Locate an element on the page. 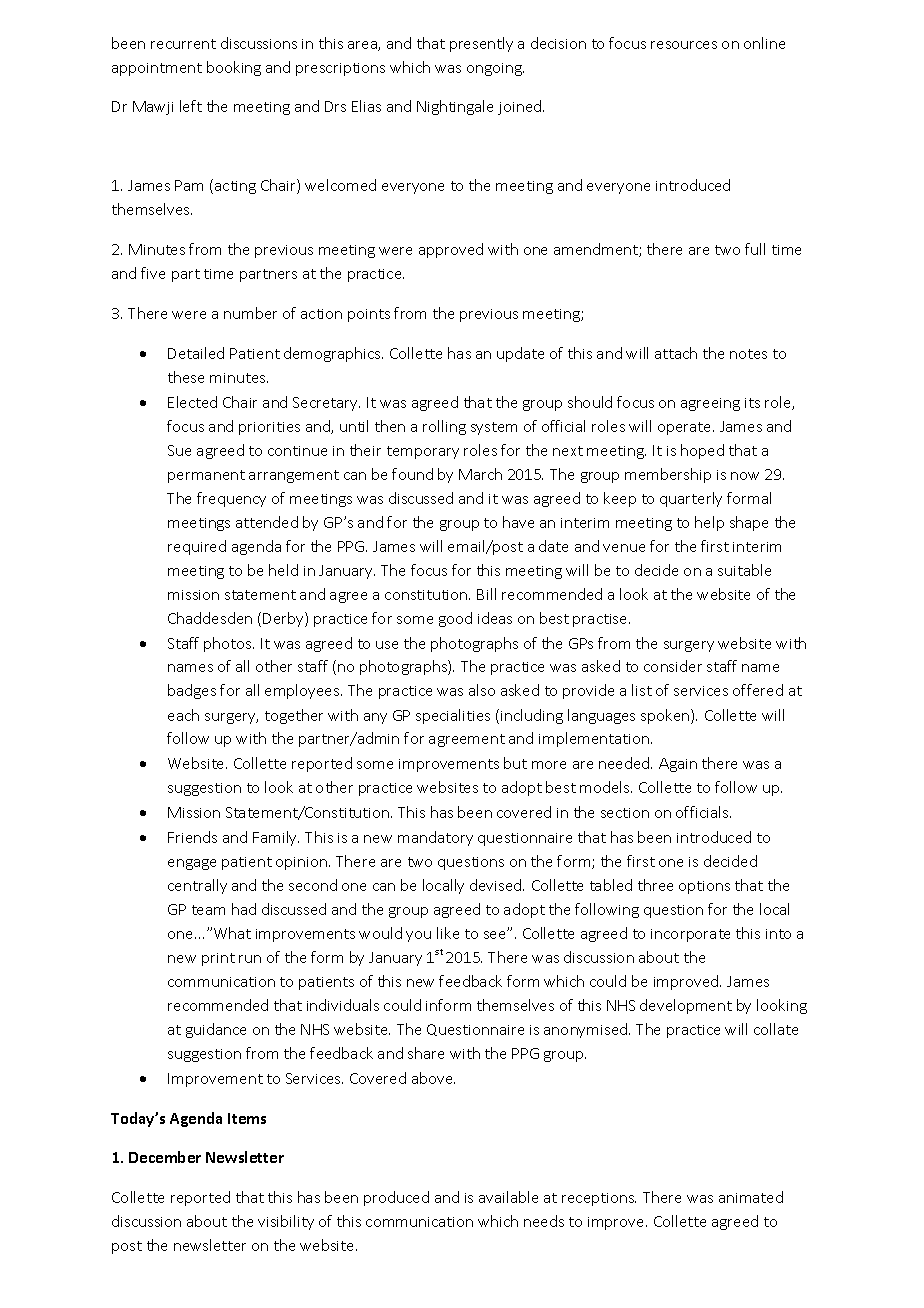  resources is located at coordinates (684, 45).
